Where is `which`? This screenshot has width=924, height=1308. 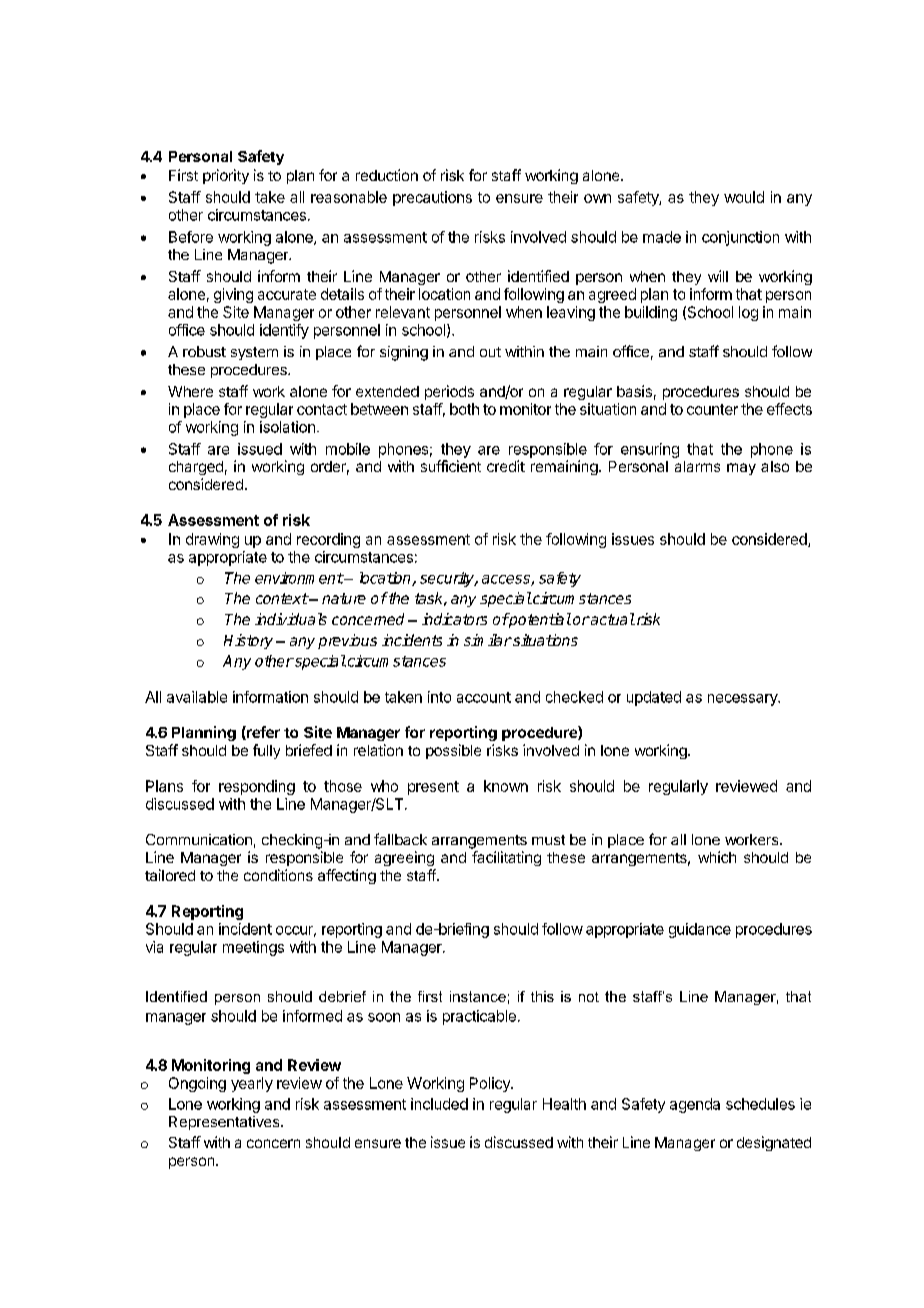 which is located at coordinates (717, 857).
